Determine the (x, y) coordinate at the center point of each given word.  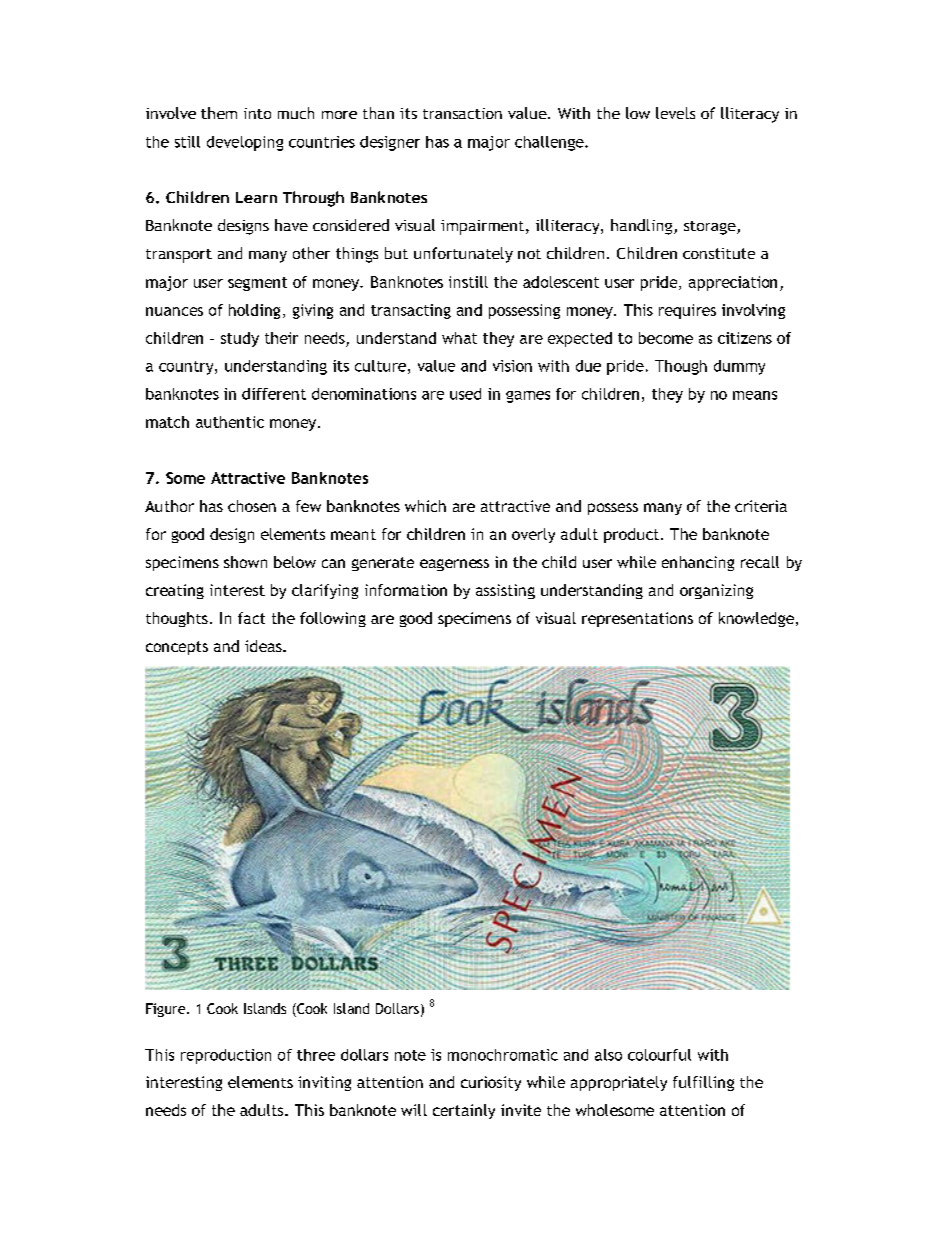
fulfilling (703, 1083)
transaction (462, 113)
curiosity (491, 1083)
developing (245, 143)
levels (675, 113)
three (316, 1055)
